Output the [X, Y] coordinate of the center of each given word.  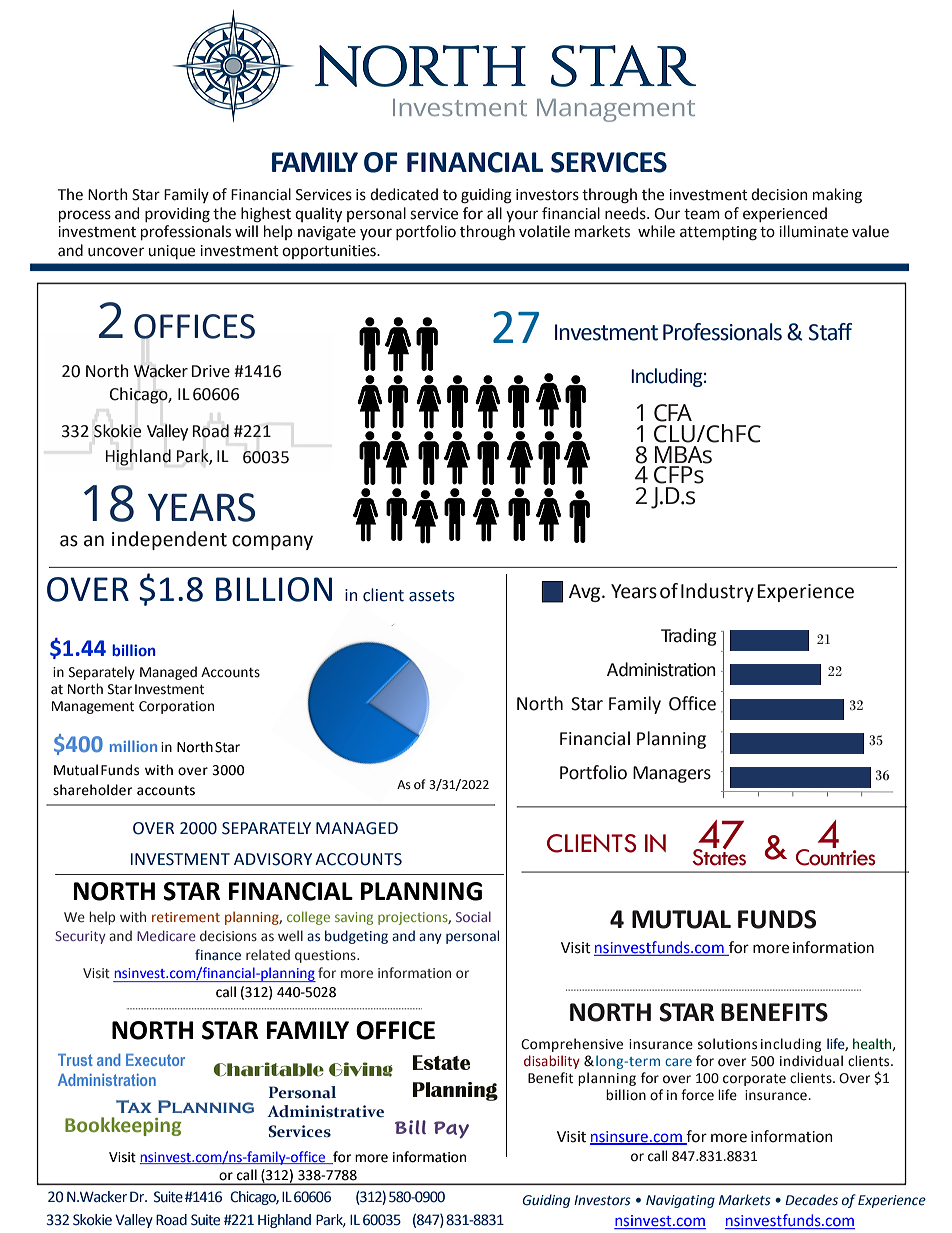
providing [177, 215]
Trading [689, 637]
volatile [544, 231]
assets [432, 596]
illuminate [813, 231]
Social [473, 916]
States [719, 856]
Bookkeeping [123, 1126]
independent [169, 540]
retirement [186, 917]
